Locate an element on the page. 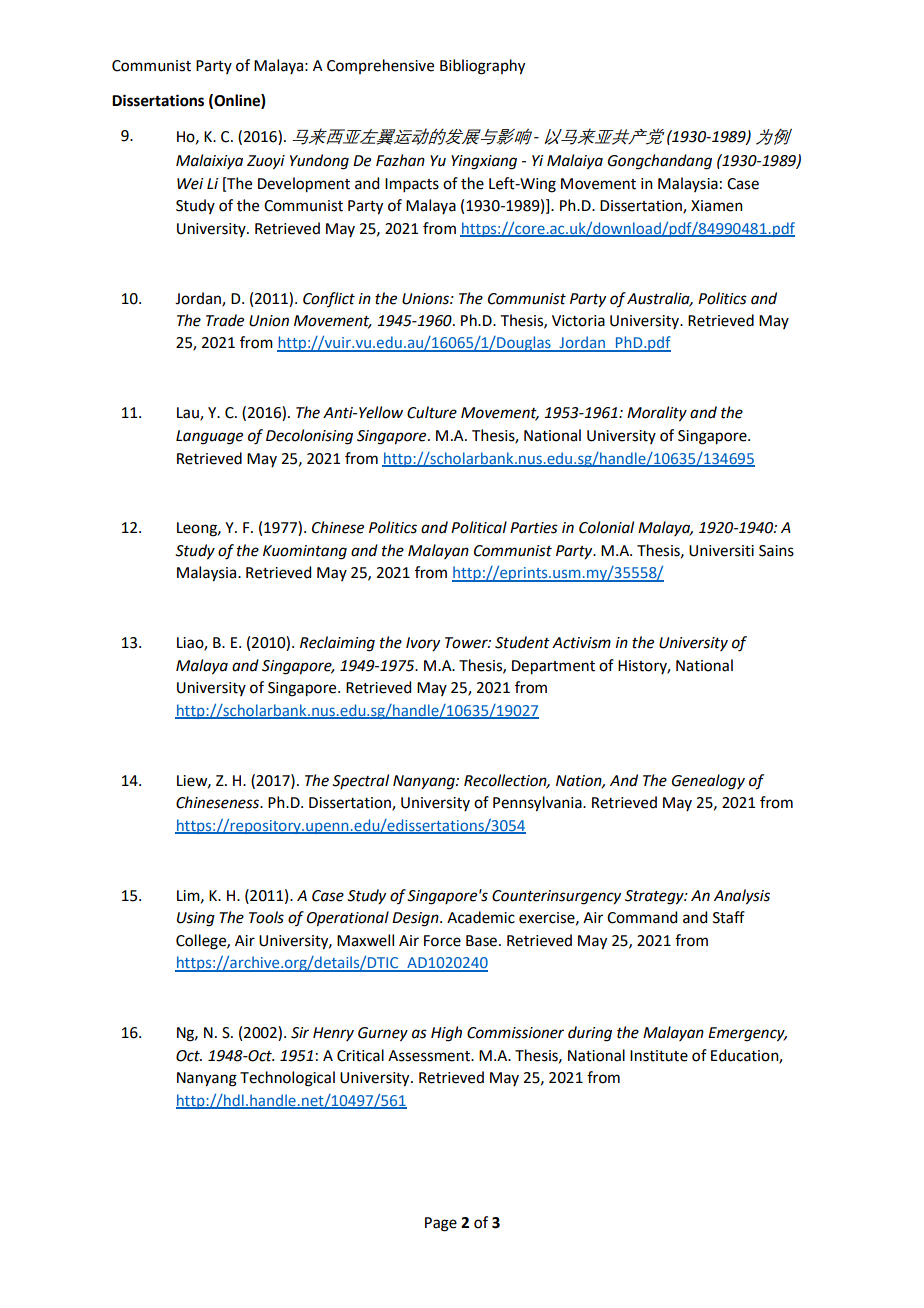 The image size is (924, 1308). Culture is located at coordinates (432, 412).
